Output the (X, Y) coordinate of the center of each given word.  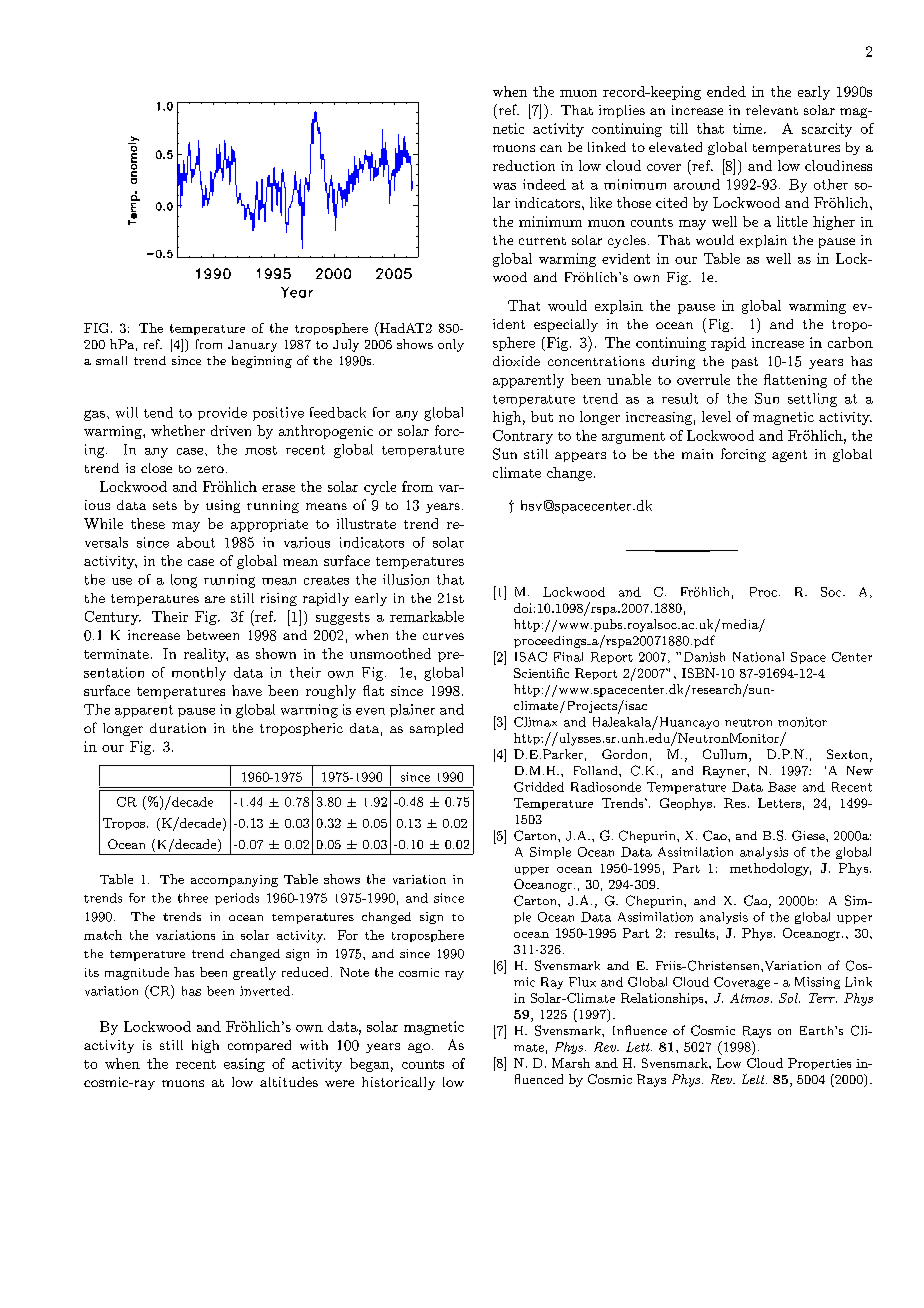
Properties (819, 1064)
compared (259, 1046)
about (196, 542)
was (504, 186)
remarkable (427, 616)
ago (419, 1048)
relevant (772, 110)
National (758, 657)
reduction (524, 165)
